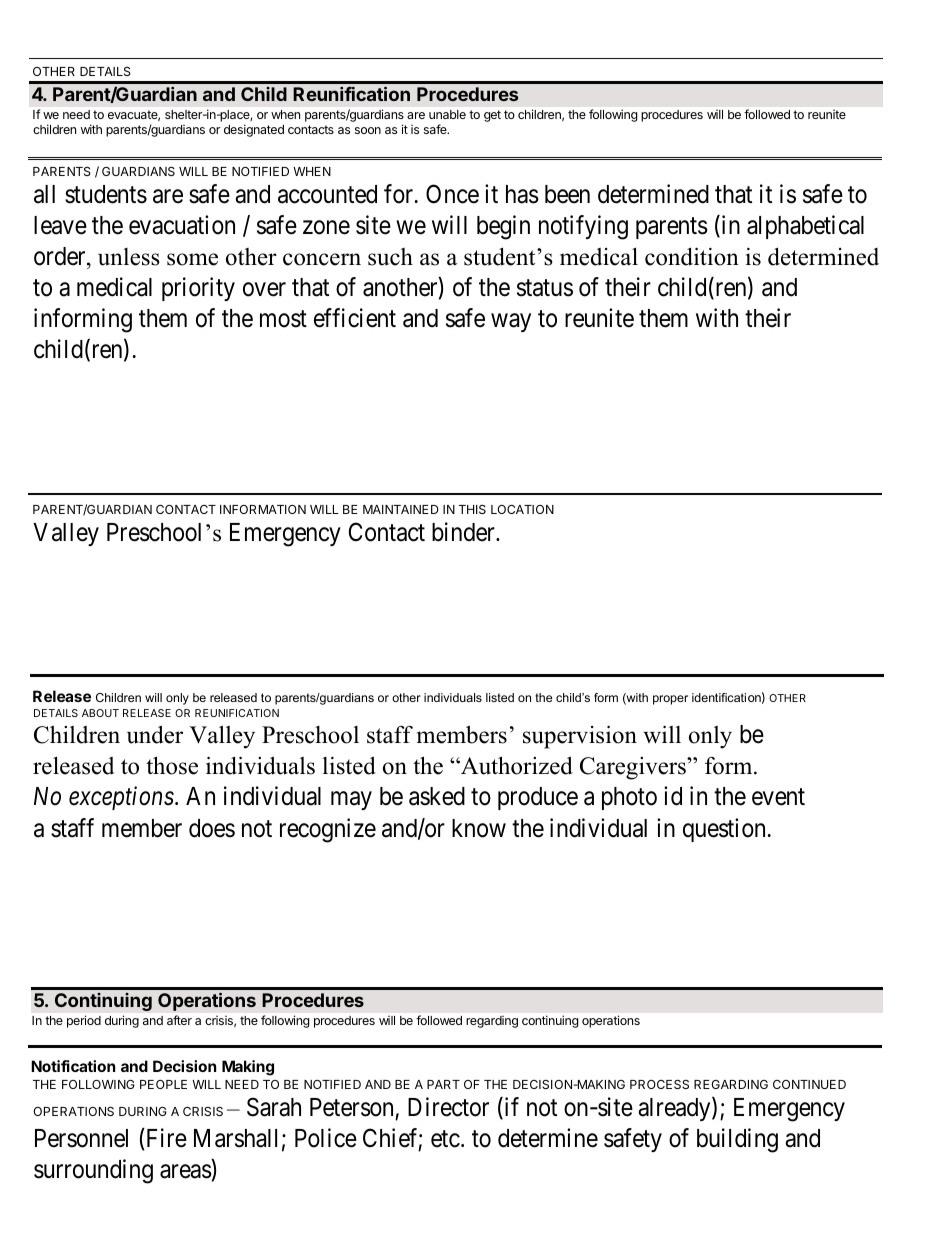  I want to click on etc, so click(445, 1139).
